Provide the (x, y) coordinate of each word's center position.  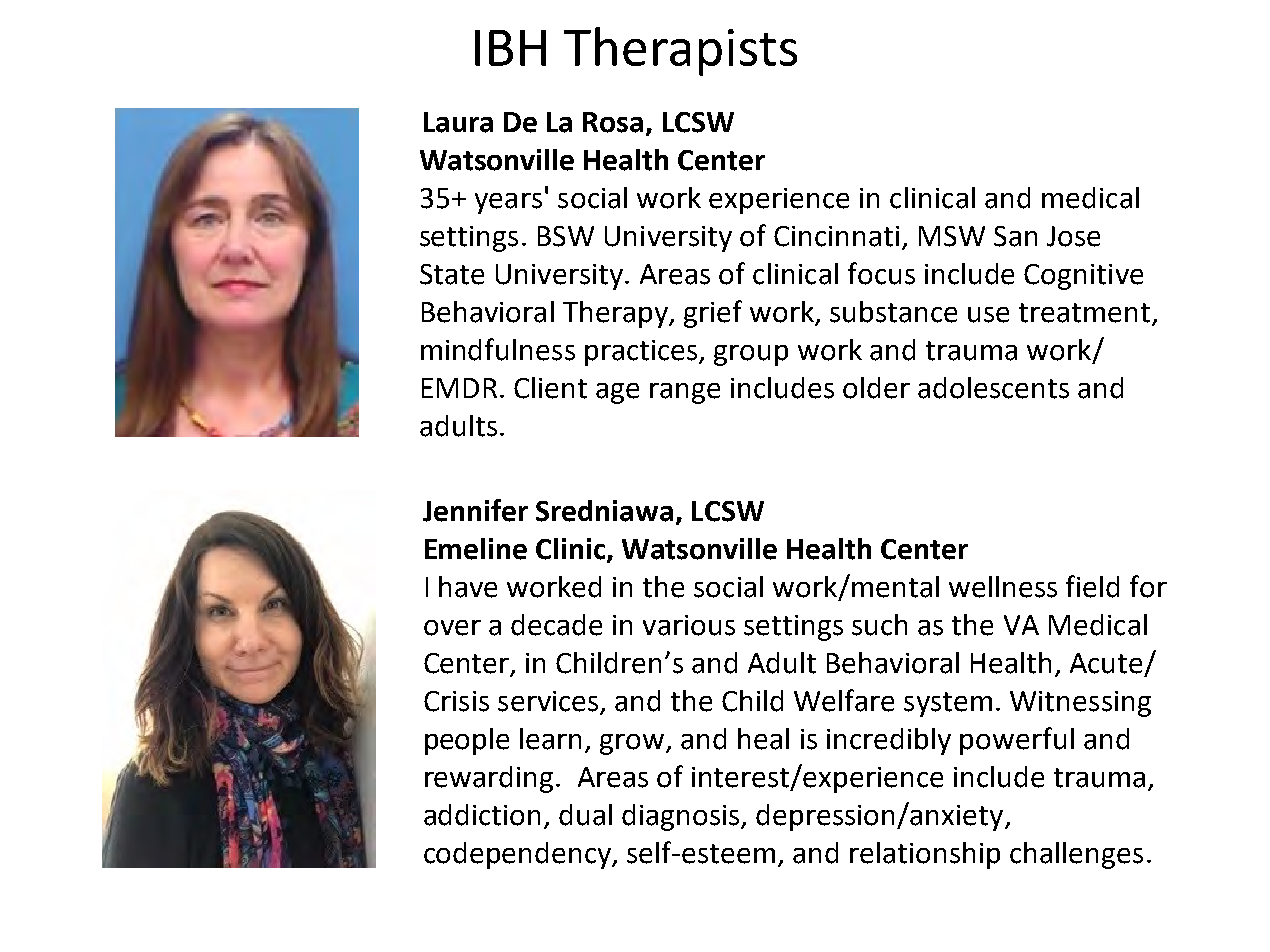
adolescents (993, 388)
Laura (458, 122)
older (876, 388)
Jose (1073, 236)
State (452, 274)
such (879, 625)
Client (550, 388)
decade (556, 625)
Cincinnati (836, 236)
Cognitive (1083, 277)
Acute (1106, 663)
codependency (519, 855)
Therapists (680, 51)
